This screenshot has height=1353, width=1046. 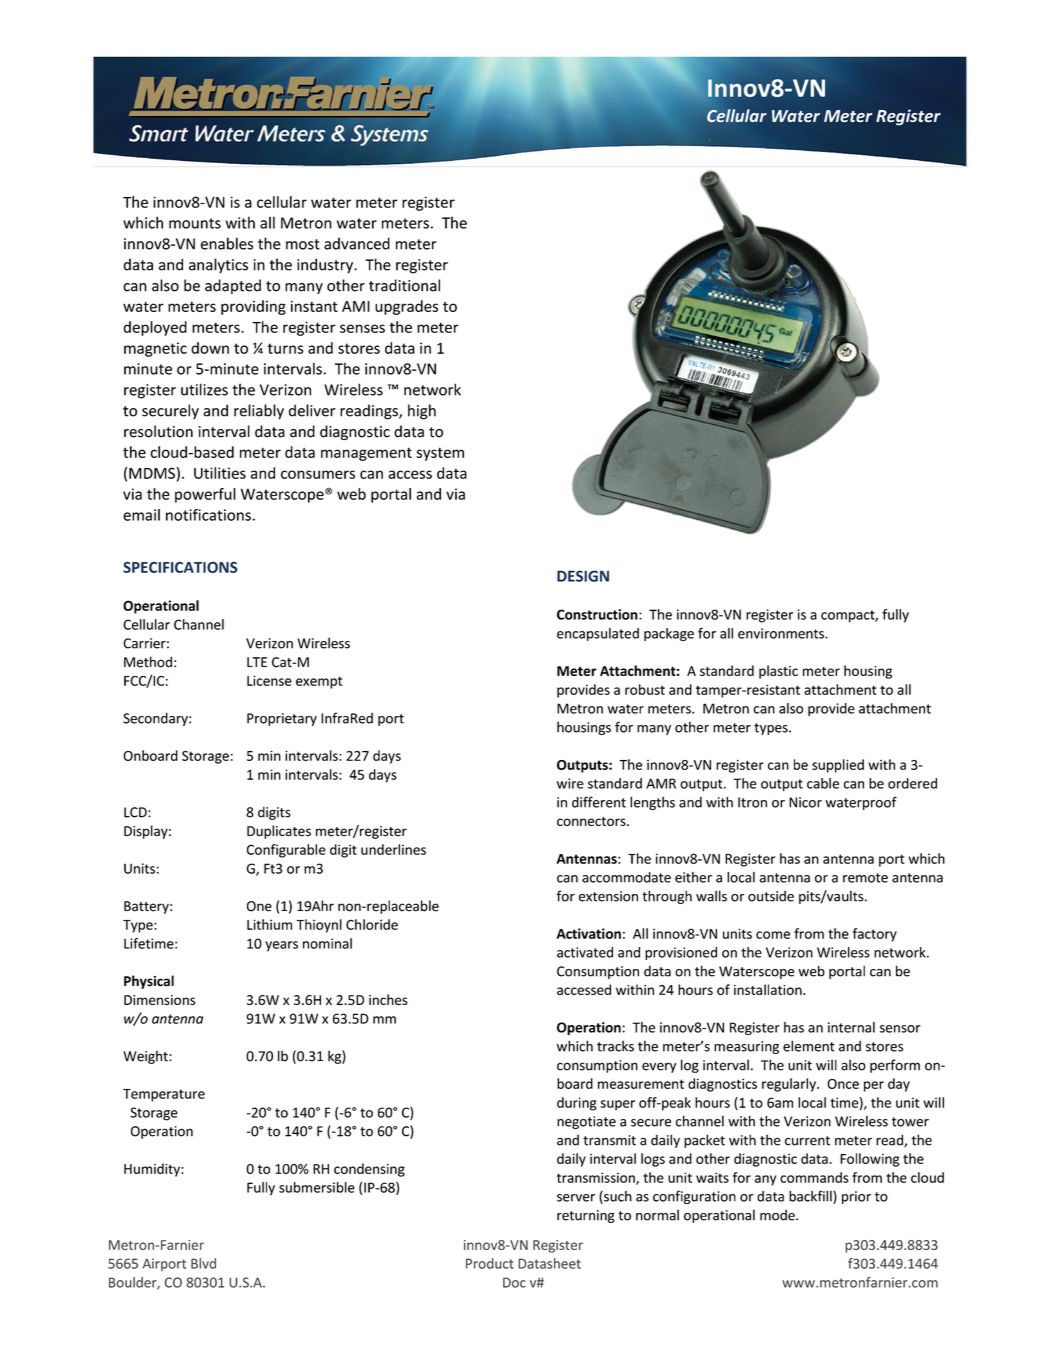 What do you see at coordinates (404, 285) in the screenshot?
I see `traditional` at bounding box center [404, 285].
